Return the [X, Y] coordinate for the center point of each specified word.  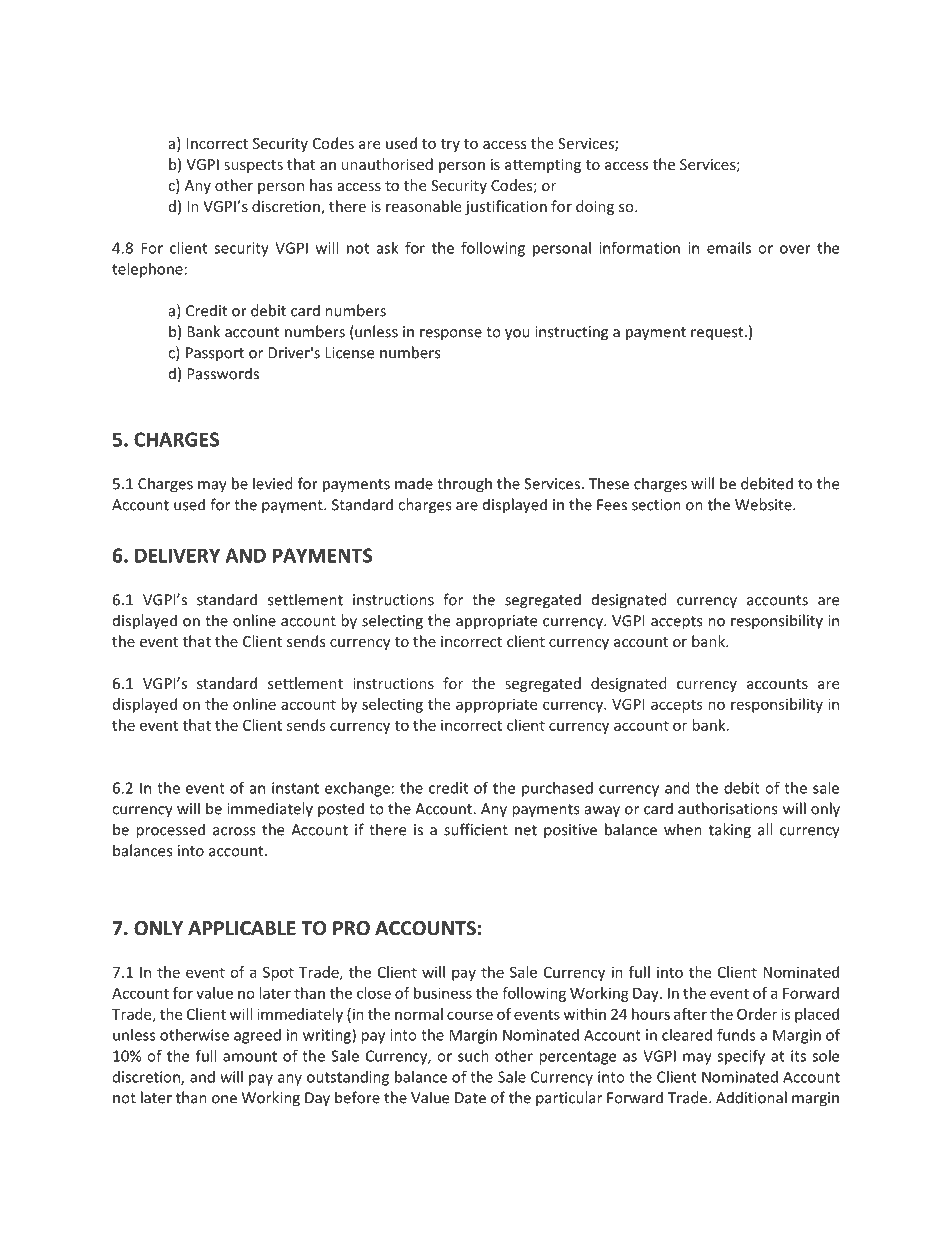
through [464, 485]
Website [764, 504]
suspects [253, 166]
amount [250, 1056]
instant [295, 788]
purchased [557, 789]
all [765, 829]
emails [729, 248]
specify [741, 1057]
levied [273, 483]
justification [506, 207]
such [473, 1056]
